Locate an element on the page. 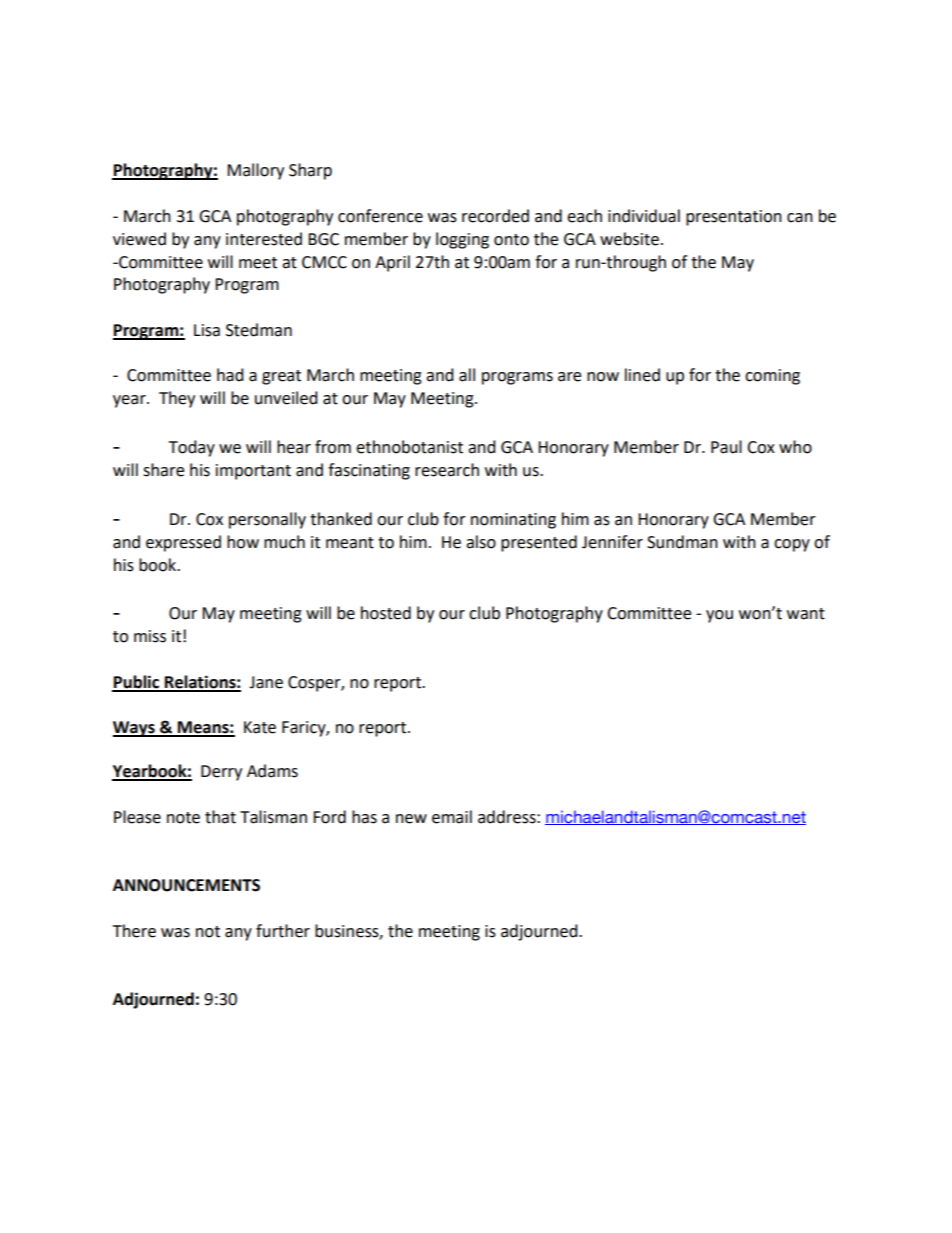 This document has height=1233, width=952. Mallory is located at coordinates (255, 171).
